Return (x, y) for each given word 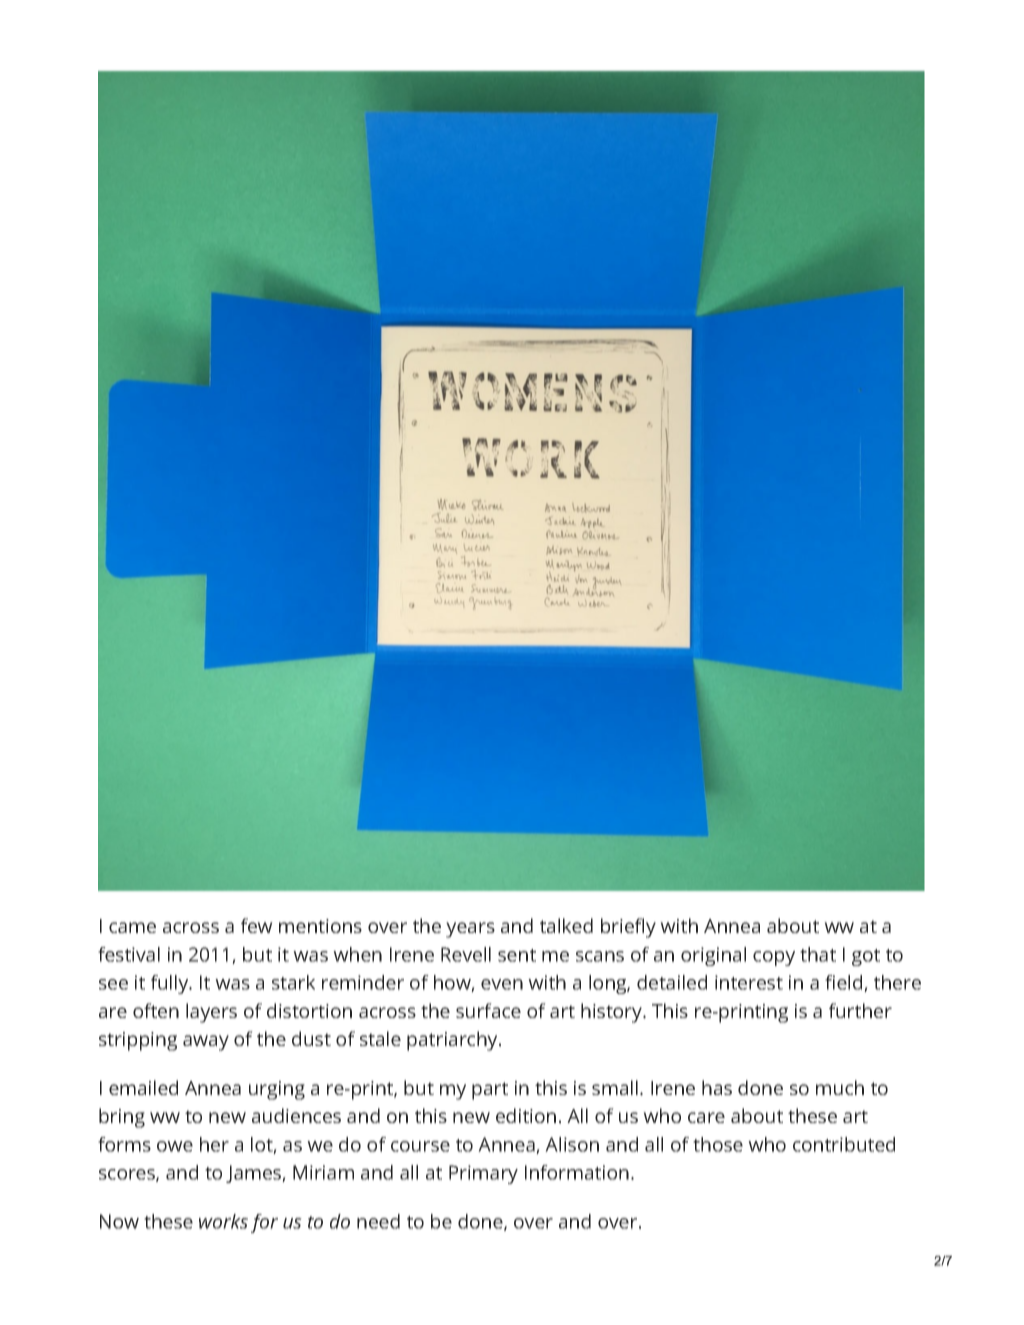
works (223, 1221)
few (257, 925)
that (818, 954)
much (840, 1087)
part (490, 1091)
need (378, 1221)
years (470, 930)
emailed (143, 1087)
